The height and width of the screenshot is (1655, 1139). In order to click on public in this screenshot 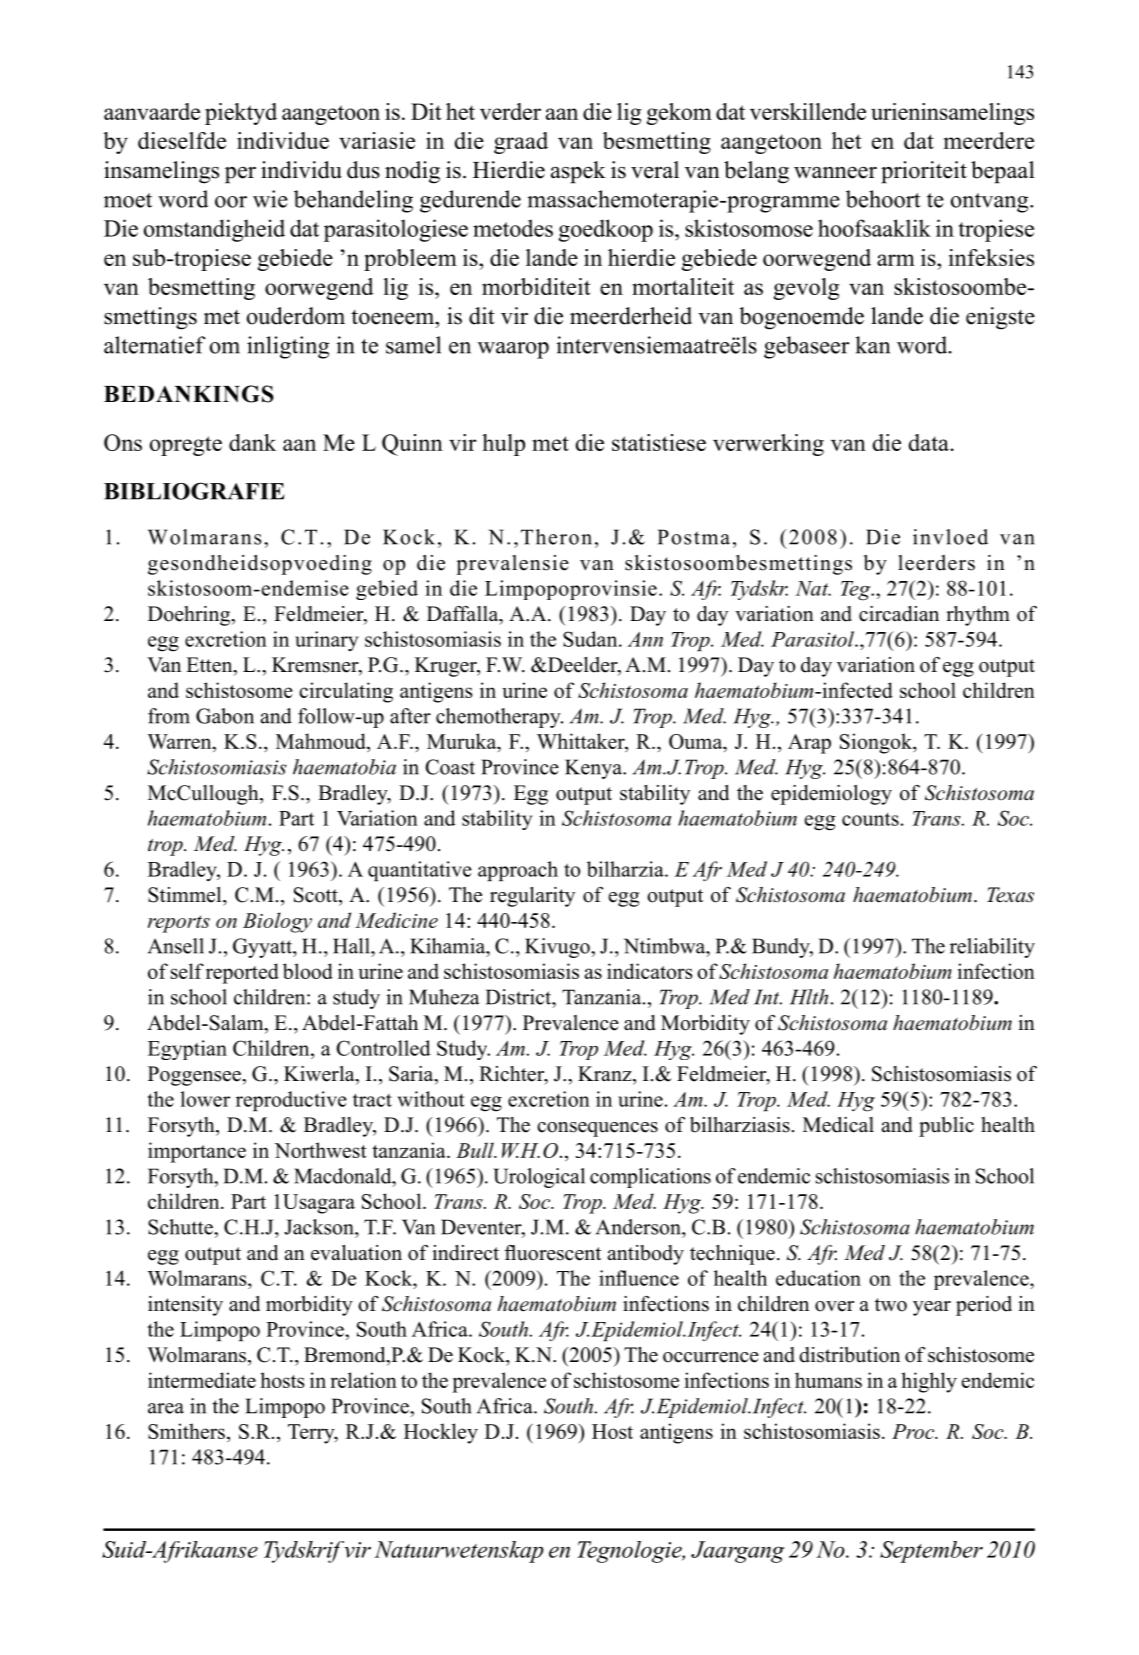, I will do `click(946, 1127)`.
